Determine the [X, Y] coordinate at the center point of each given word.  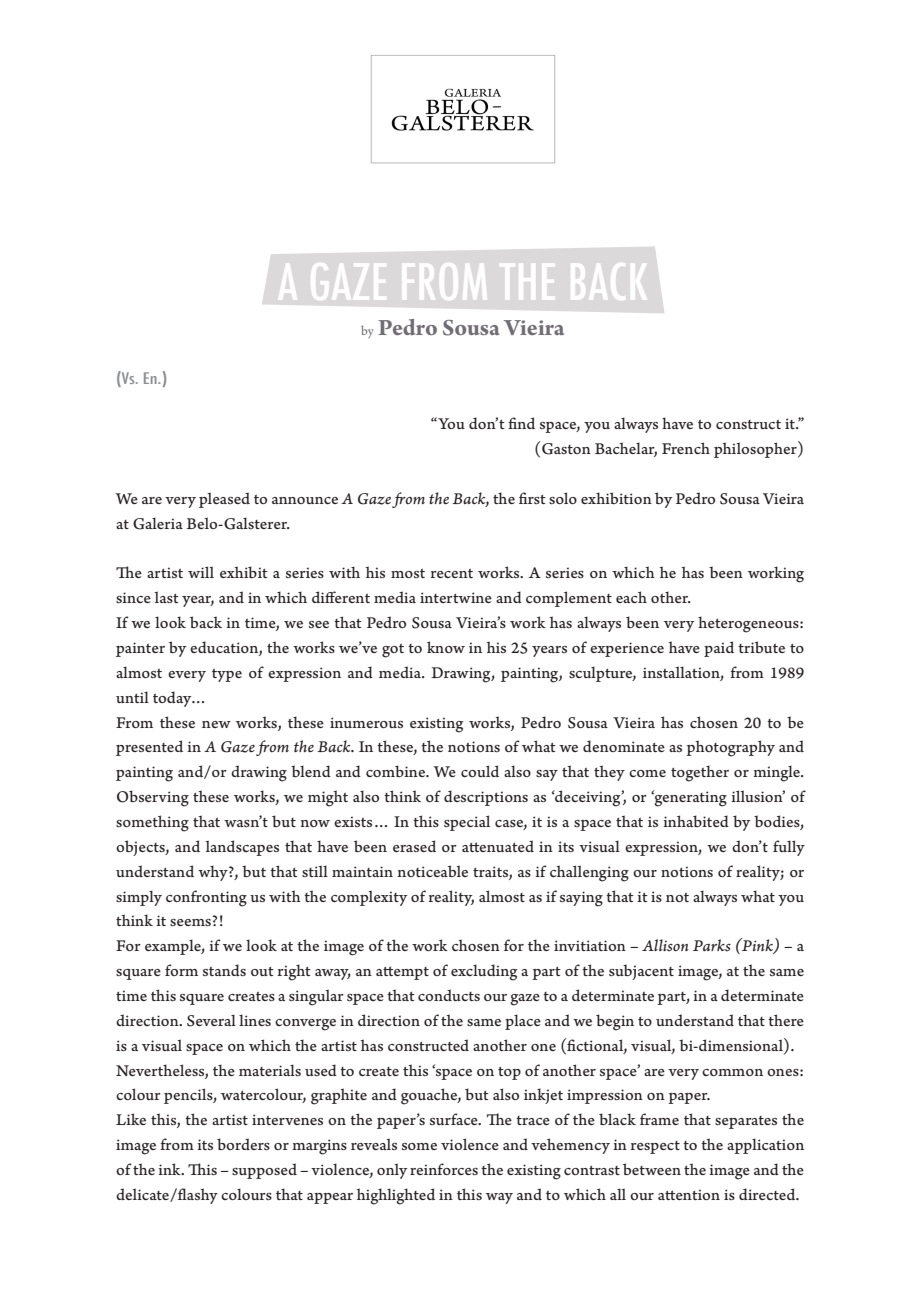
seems [190, 922]
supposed [264, 1171]
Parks [712, 945]
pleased [224, 500]
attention [689, 1194]
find [521, 423]
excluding [484, 972]
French [686, 448]
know [446, 647]
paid [719, 649]
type [227, 675]
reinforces [444, 1169]
